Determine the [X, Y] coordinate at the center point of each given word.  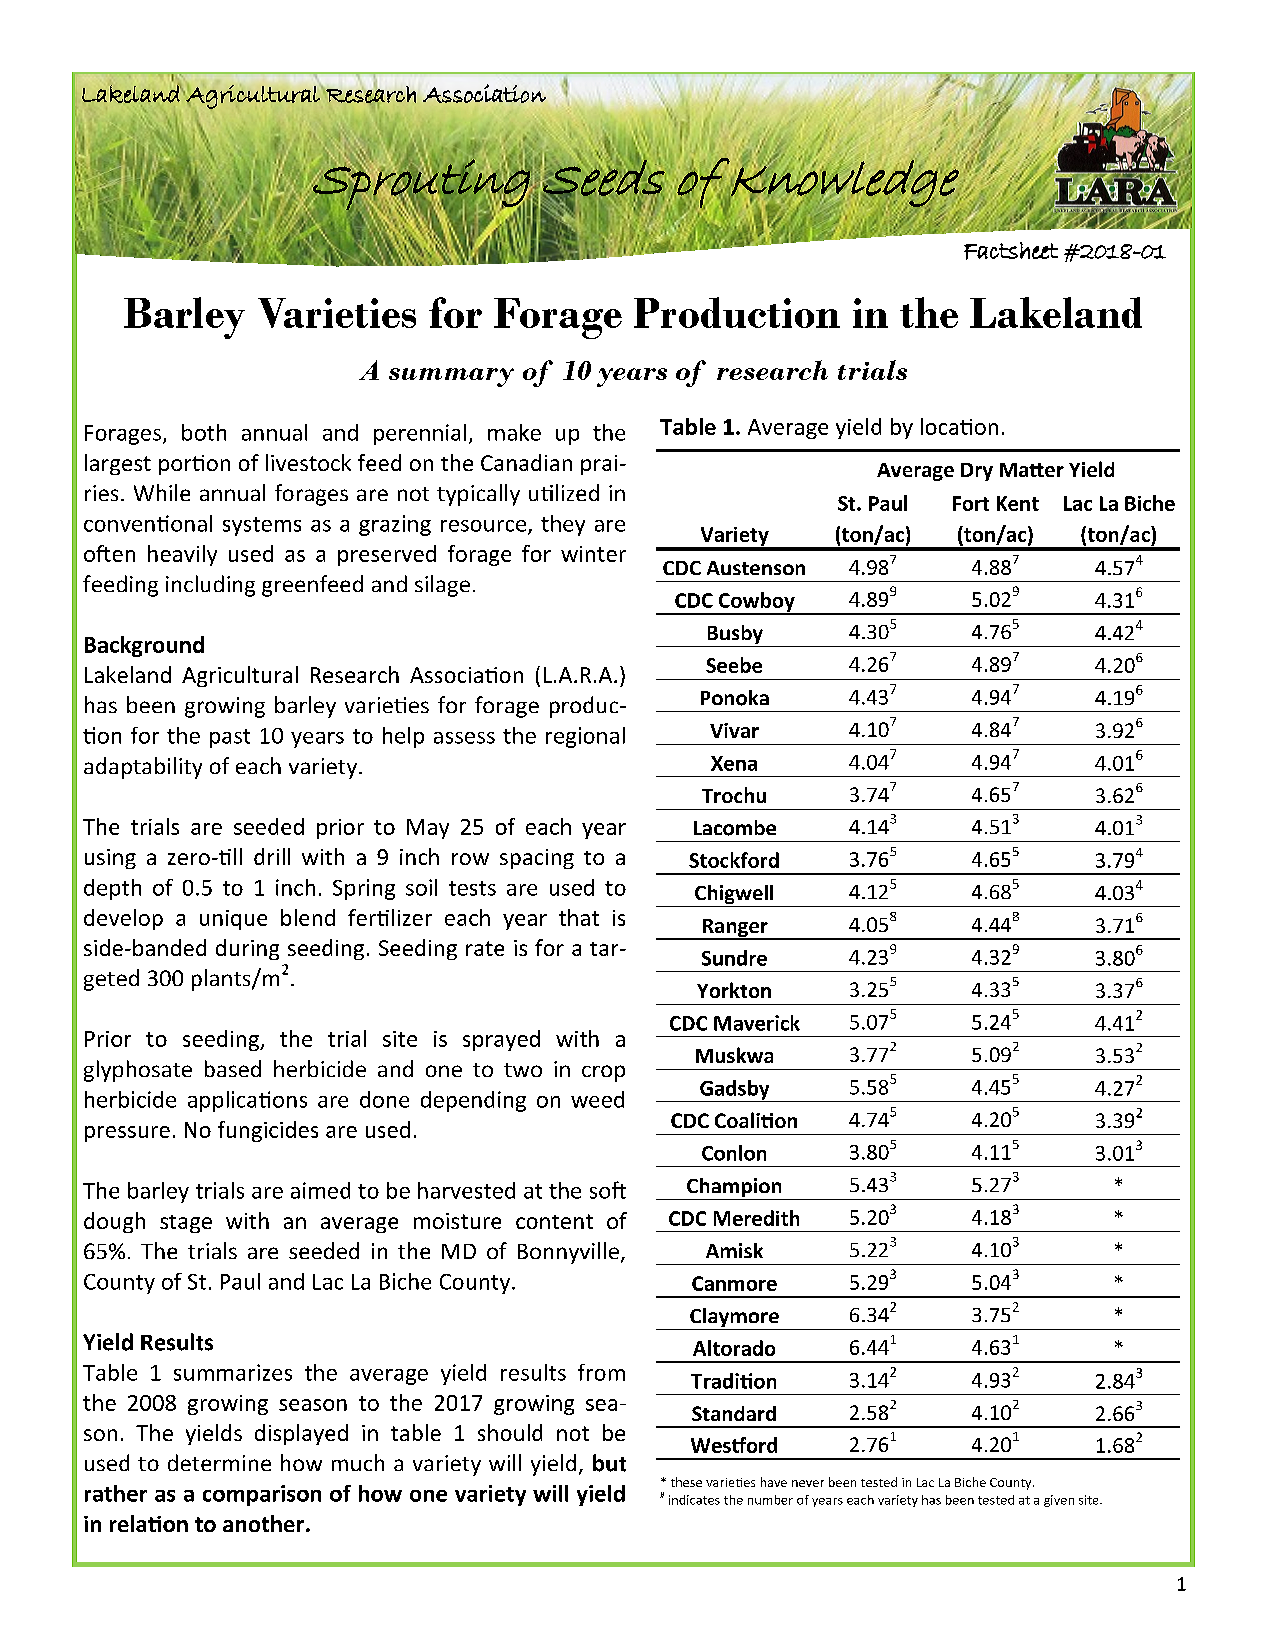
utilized [564, 492]
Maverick [757, 1023]
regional [585, 737]
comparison [262, 1495]
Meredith [756, 1218]
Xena [734, 763]
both [204, 432]
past [230, 738]
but [609, 1463]
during [247, 949]
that [579, 917]
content [554, 1221]
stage [186, 1224]
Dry [977, 472]
